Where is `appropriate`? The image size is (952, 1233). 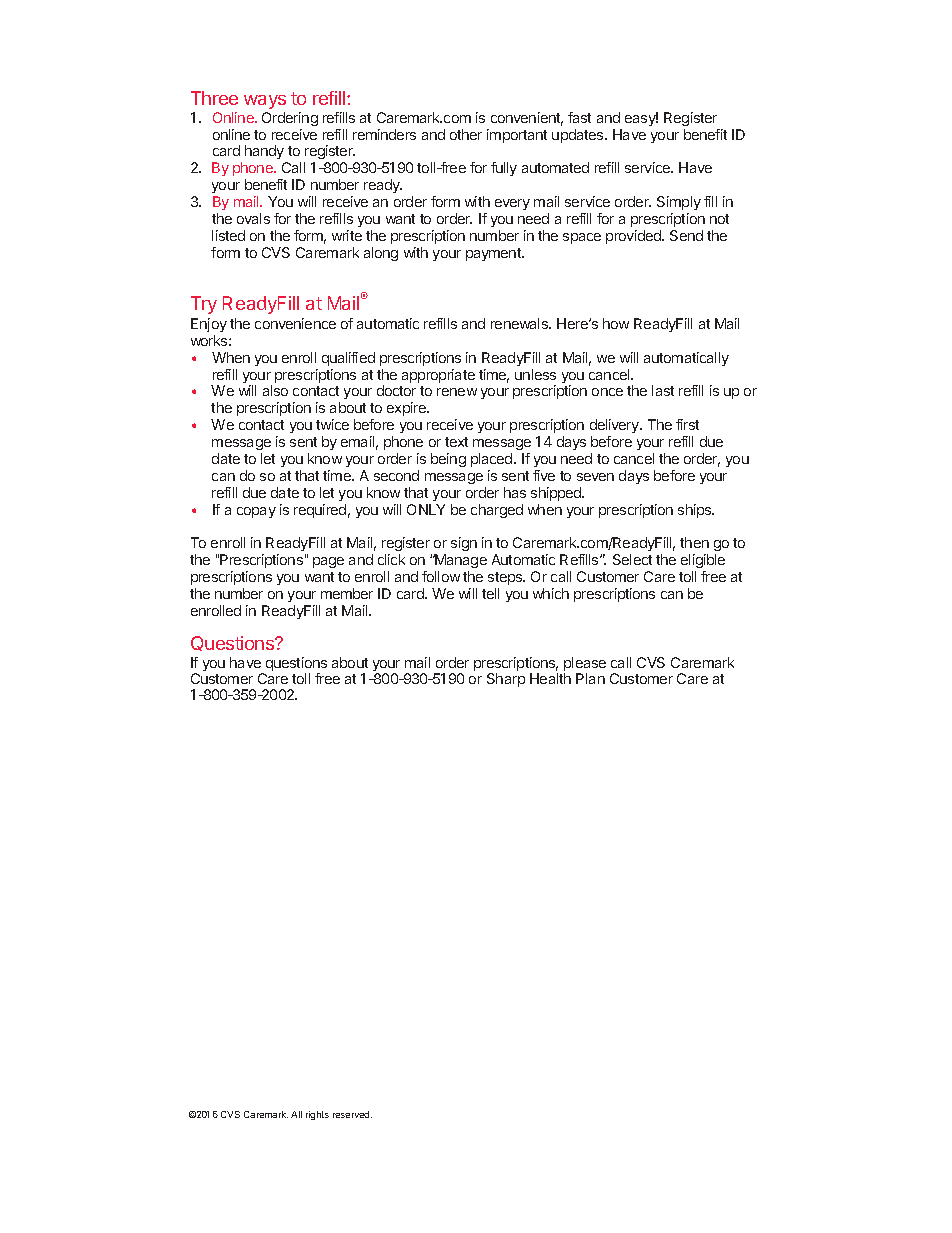 appropriate is located at coordinates (438, 376).
